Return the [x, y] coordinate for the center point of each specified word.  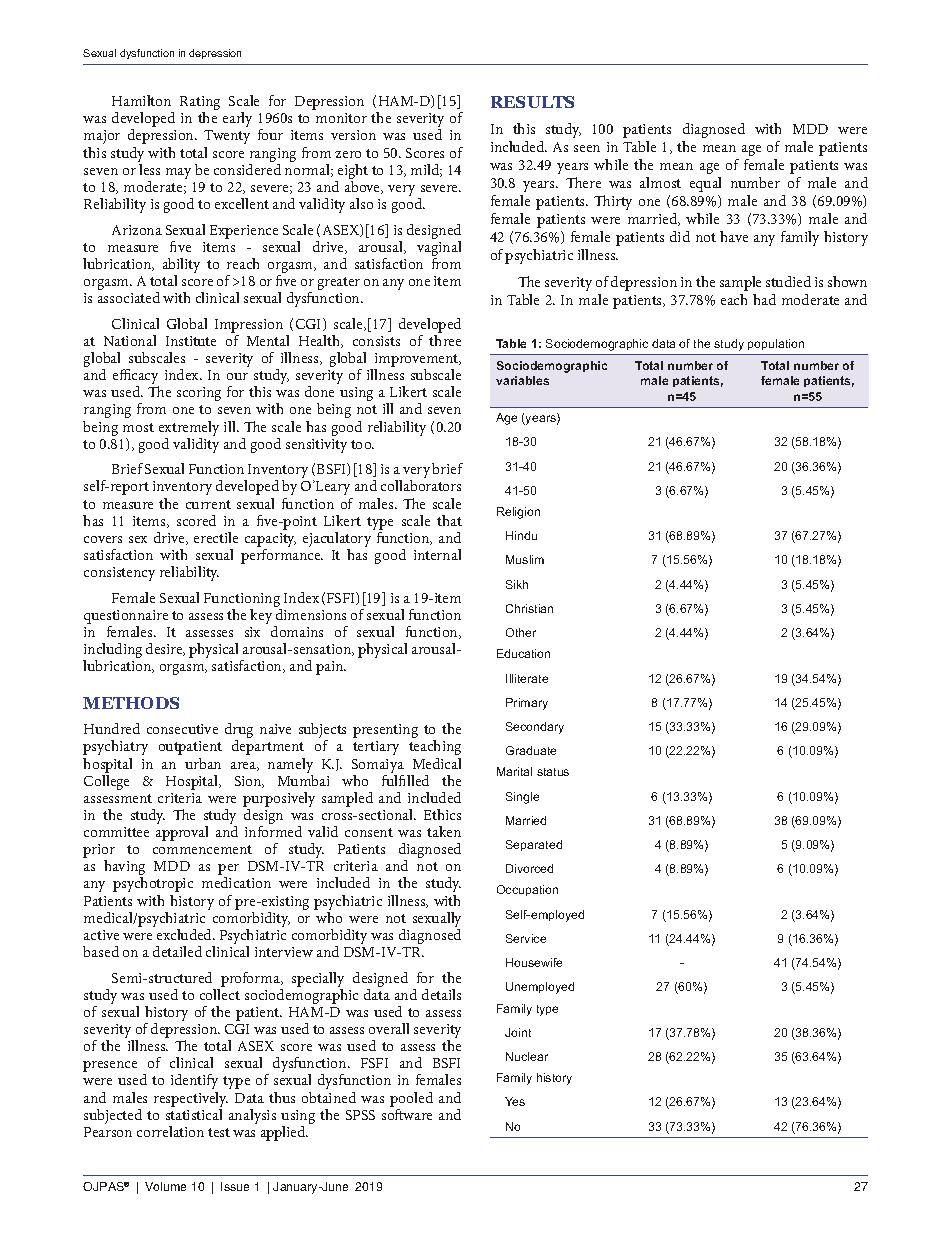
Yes [515, 1101]
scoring [199, 394]
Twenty [227, 137]
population [776, 344]
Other [521, 632]
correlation [170, 1131]
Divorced [529, 868]
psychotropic [153, 884]
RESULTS [532, 102]
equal [705, 184]
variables [522, 380]
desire [165, 649]
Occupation [527, 890]
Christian [529, 608]
